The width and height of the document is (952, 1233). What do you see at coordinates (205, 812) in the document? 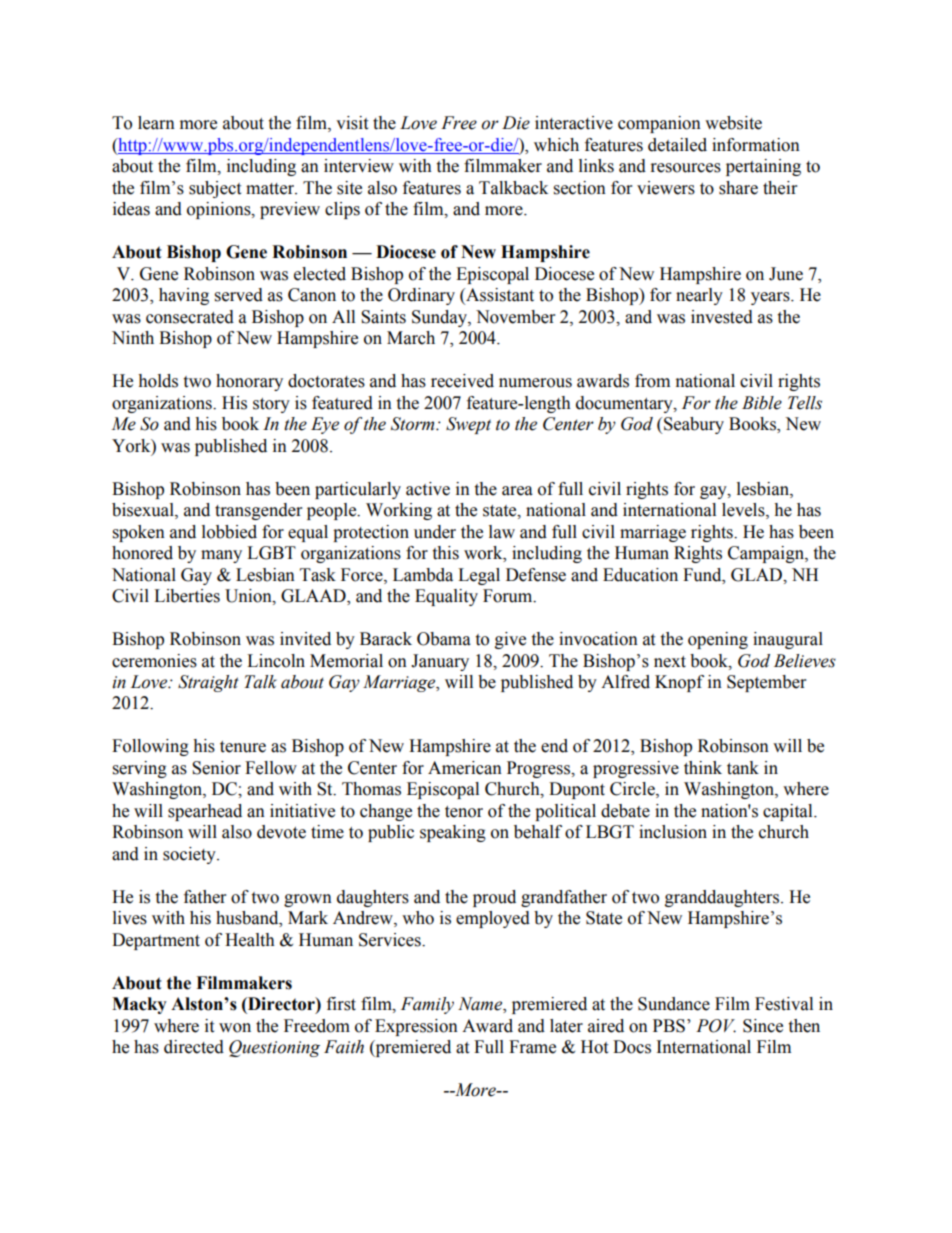
I see `spearhead` at bounding box center [205, 812].
